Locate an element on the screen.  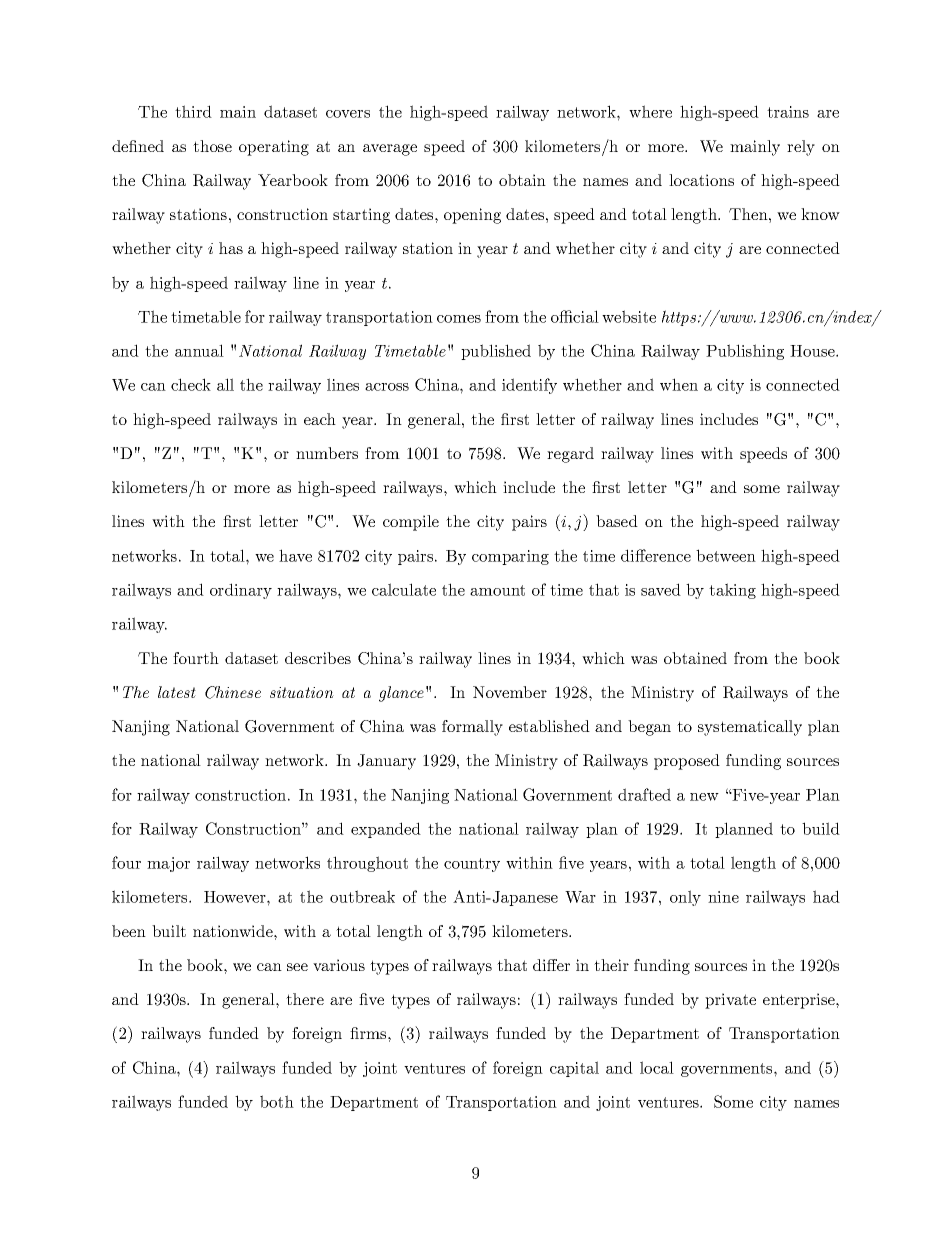
average is located at coordinates (390, 150).
